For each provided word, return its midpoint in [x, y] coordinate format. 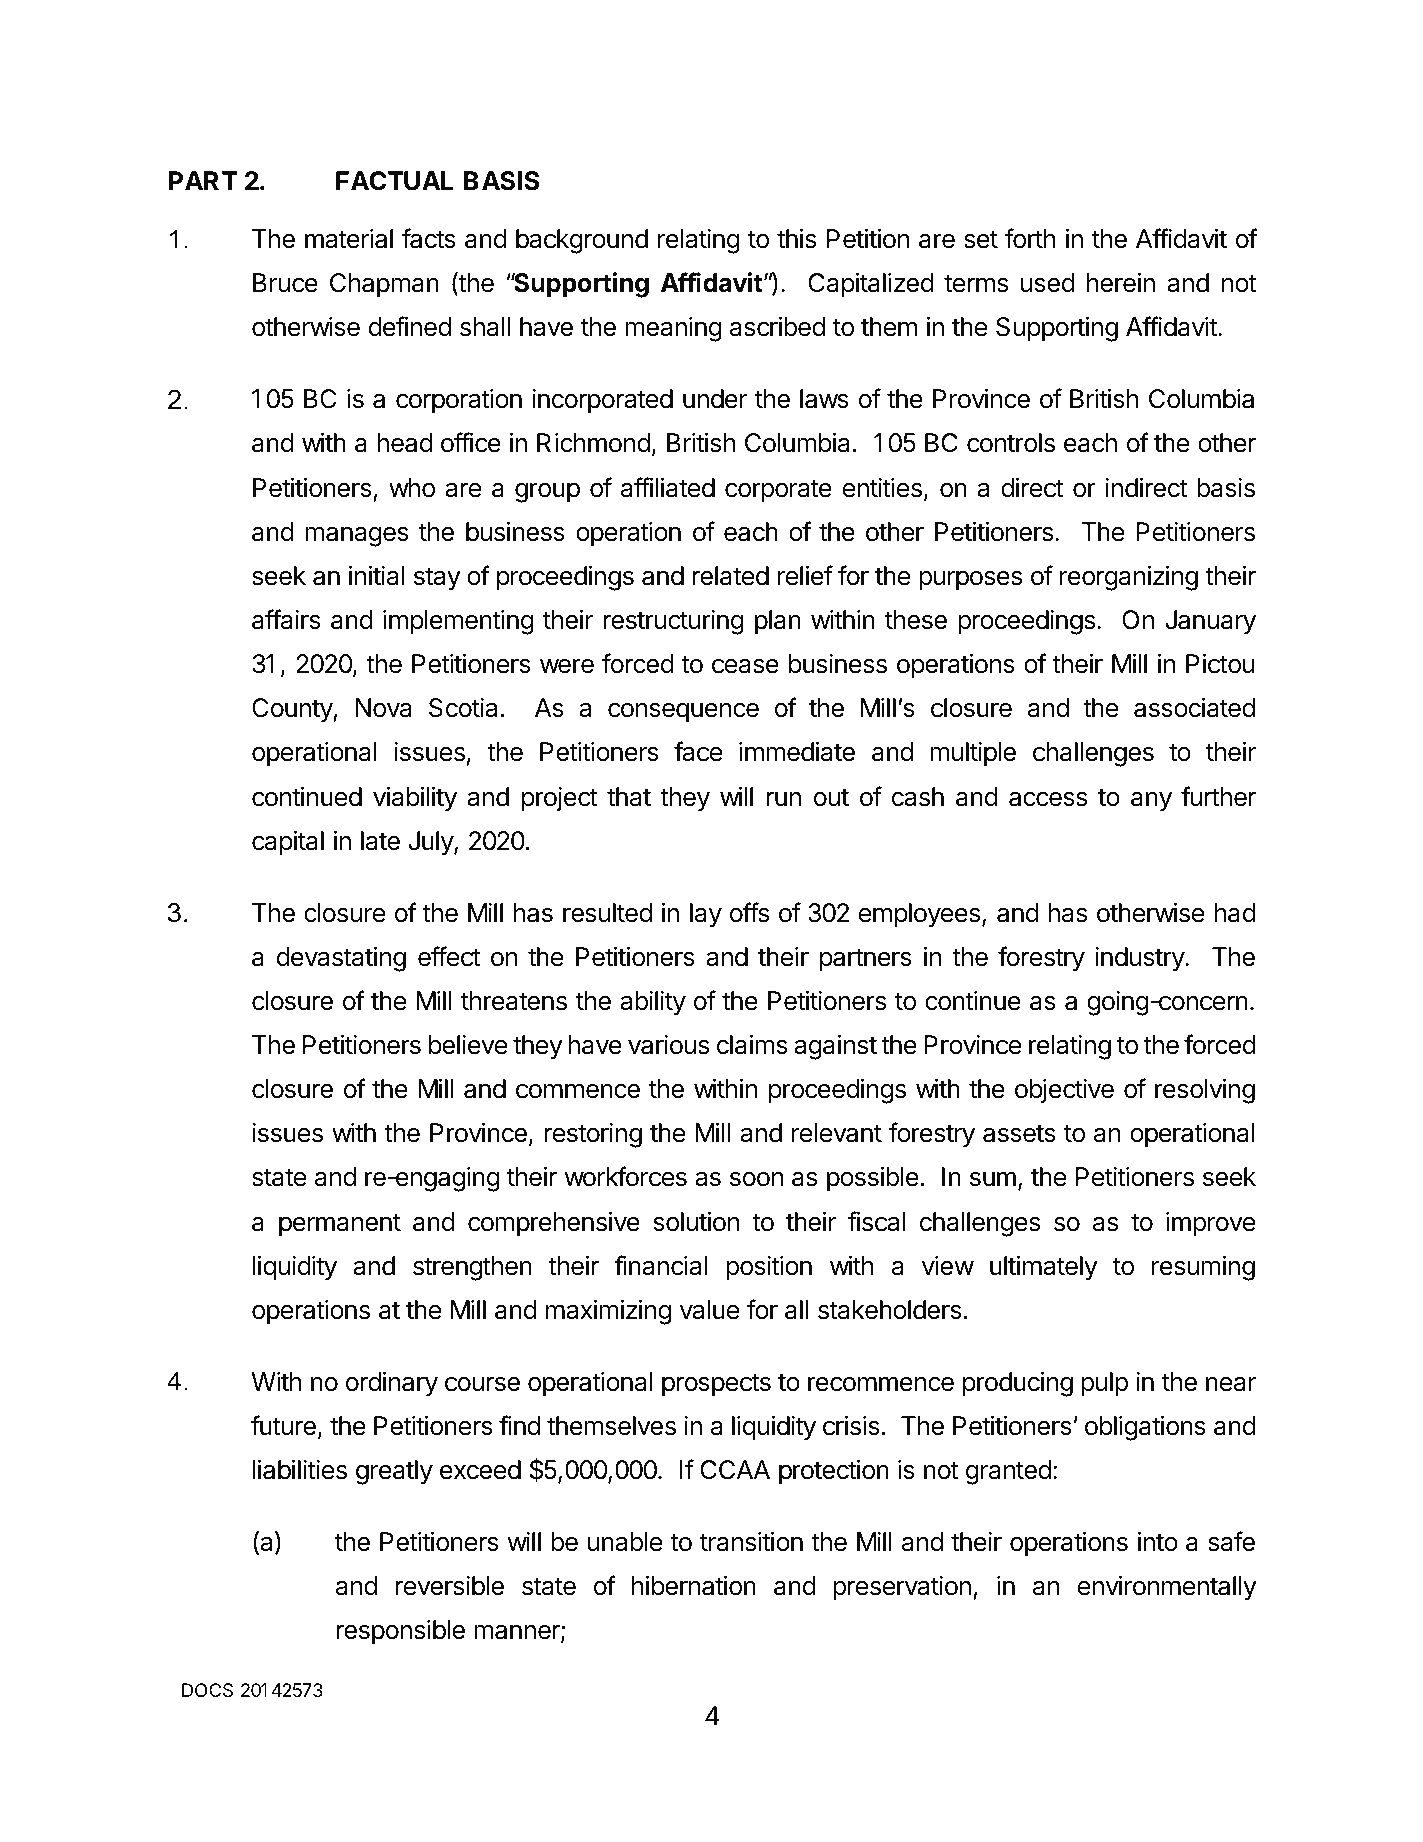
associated [1194, 708]
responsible [400, 1632]
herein [1121, 283]
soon [756, 1179]
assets [1019, 1133]
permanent [340, 1225]
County [293, 710]
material [349, 239]
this [796, 239]
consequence [683, 713]
